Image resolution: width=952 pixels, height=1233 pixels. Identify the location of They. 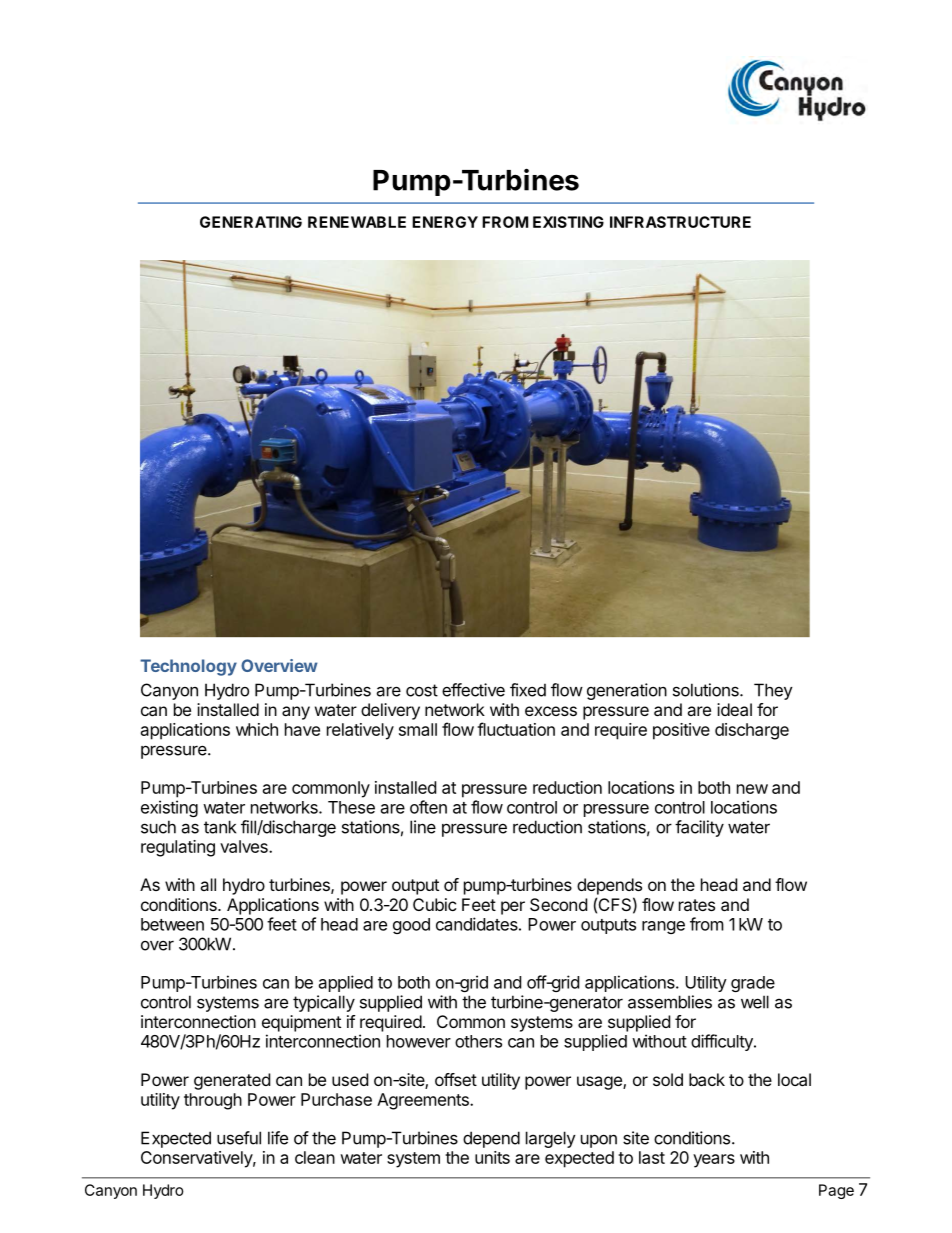
(773, 691).
